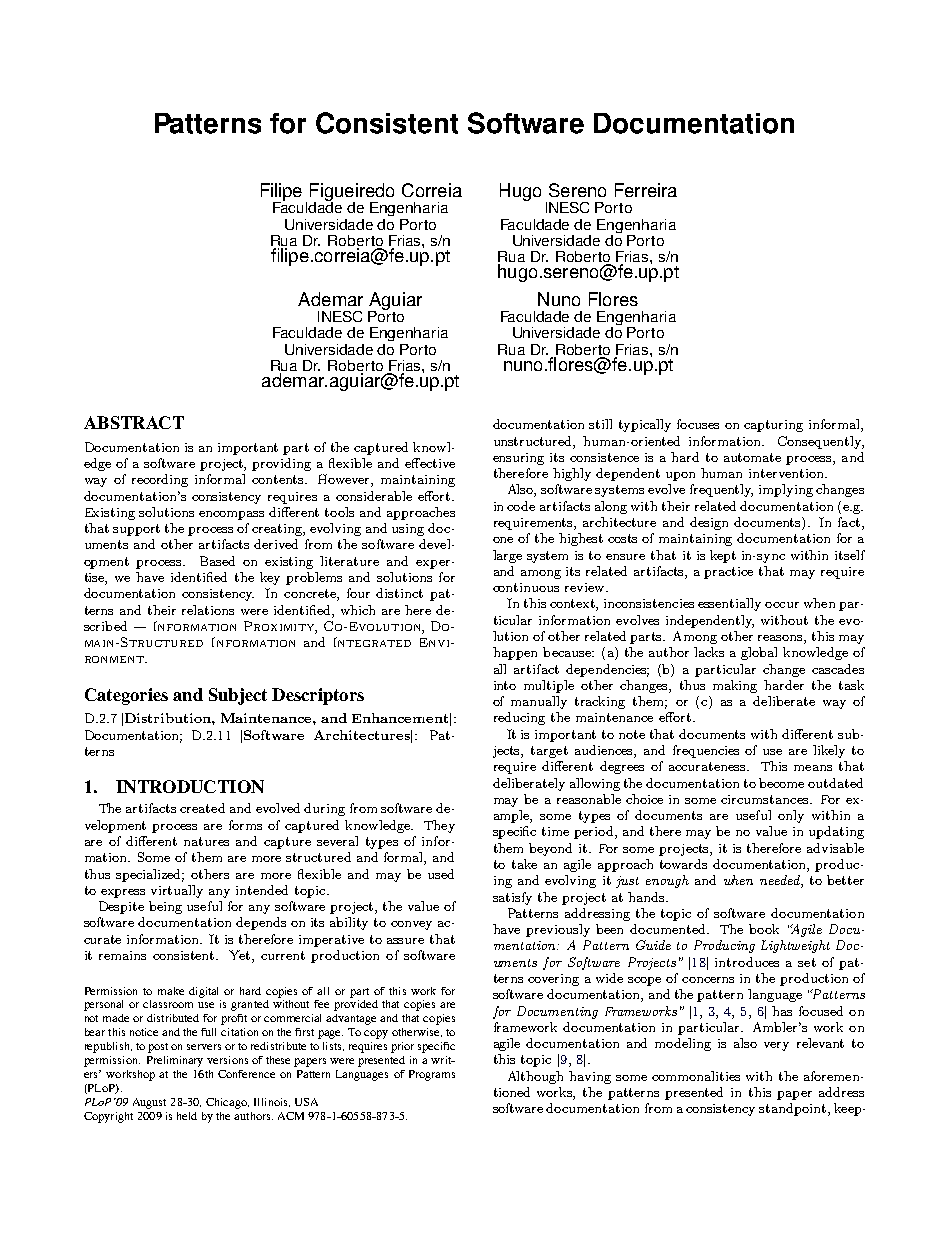 The width and height of the document is (952, 1233). I want to click on standpoint, so click(792, 1109).
